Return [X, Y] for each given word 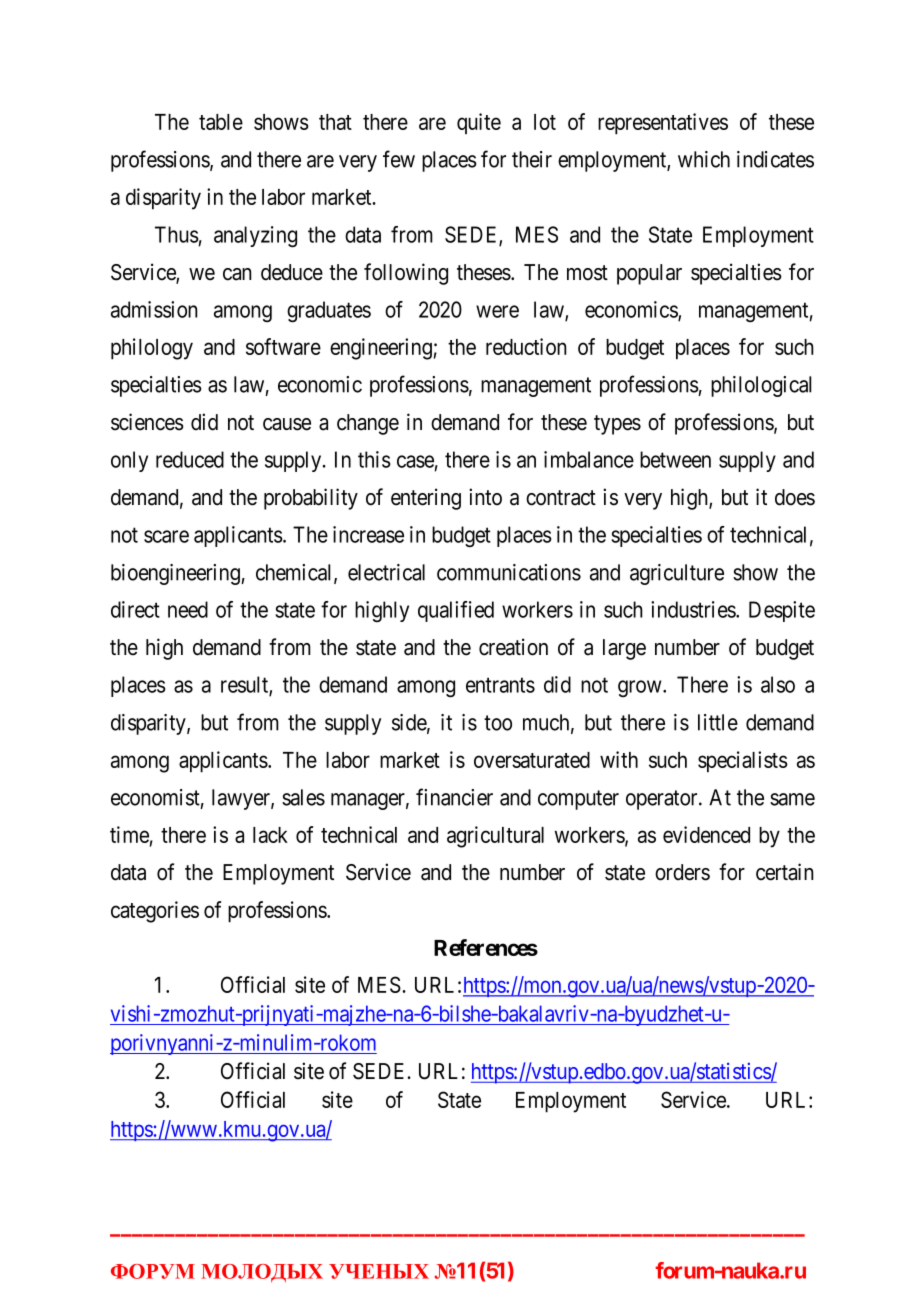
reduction [526, 346]
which [704, 159]
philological [761, 386]
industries [694, 609]
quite [479, 123]
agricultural [495, 837]
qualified [456, 611]
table [221, 122]
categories [155, 912]
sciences [147, 422]
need [188, 609]
